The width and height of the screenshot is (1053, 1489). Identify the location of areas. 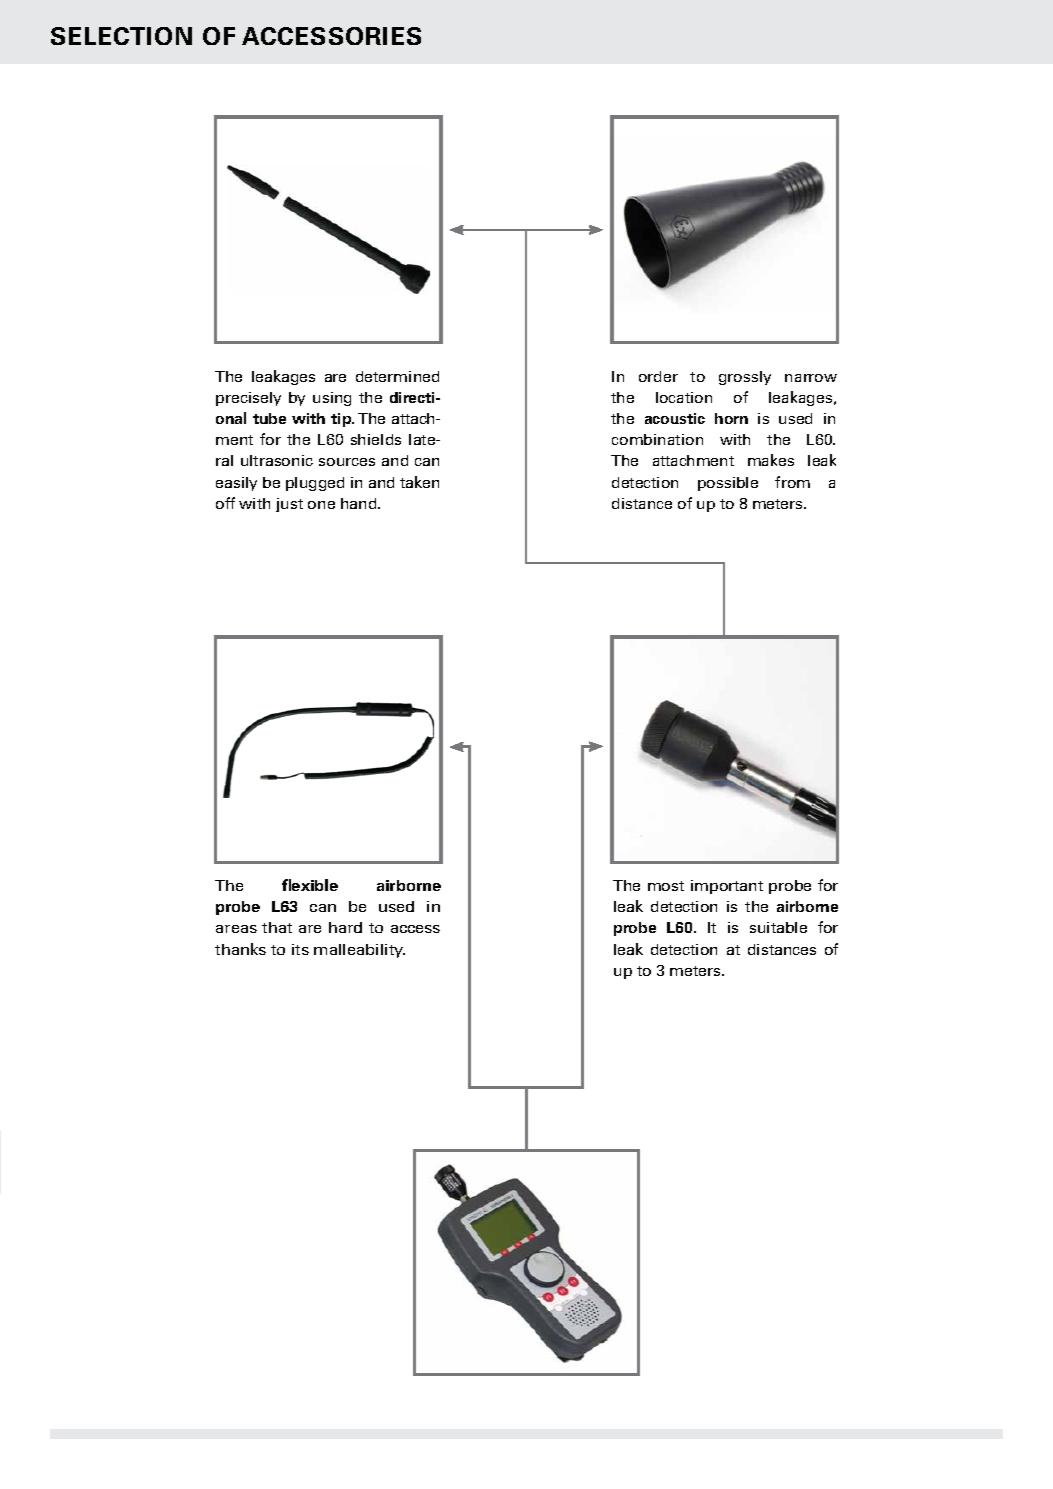
(236, 929).
